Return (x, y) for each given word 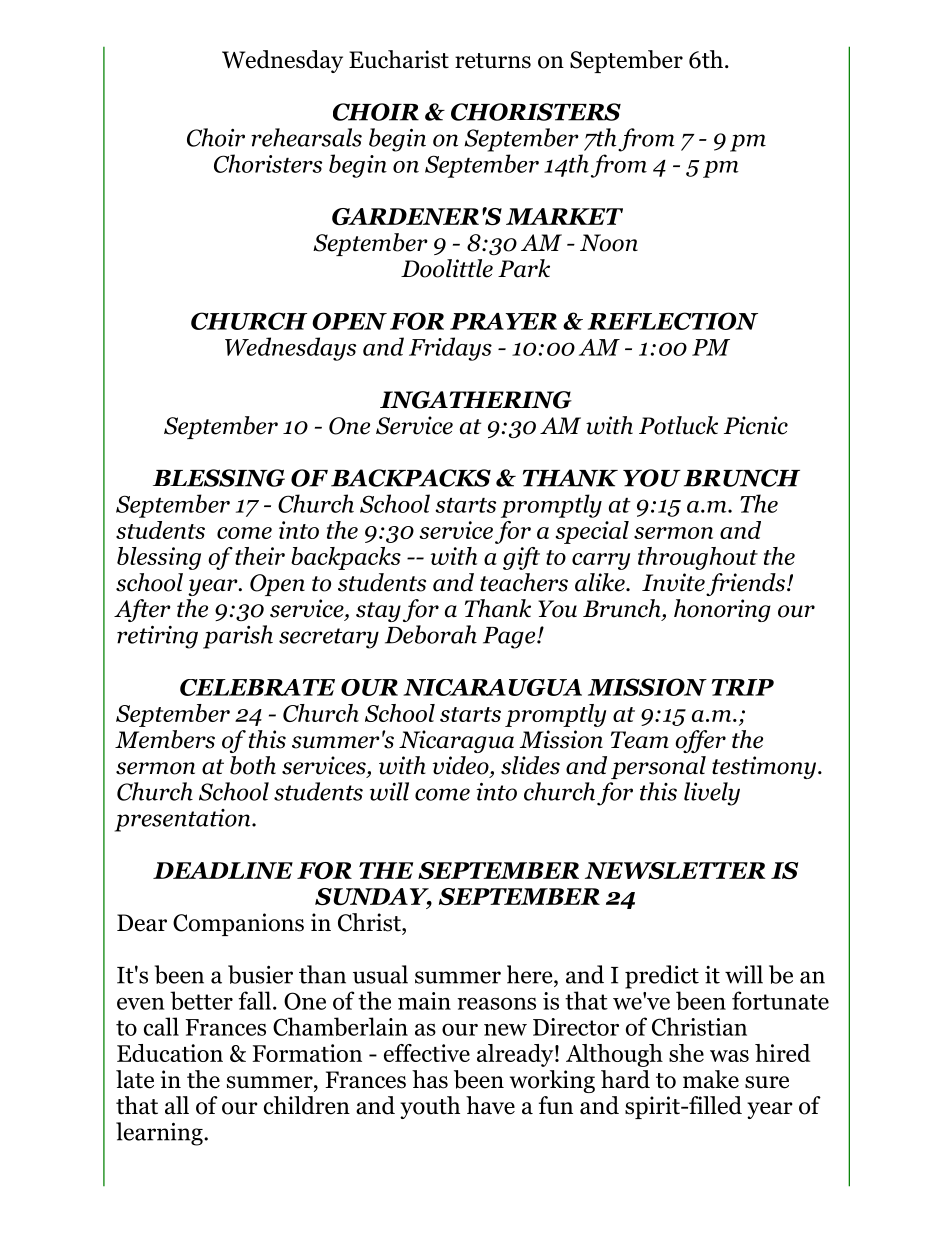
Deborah (431, 634)
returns (493, 61)
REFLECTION (673, 321)
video (462, 766)
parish (238, 637)
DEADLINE (223, 870)
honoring (722, 610)
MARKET (564, 216)
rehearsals (306, 137)
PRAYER (503, 321)
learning (160, 1134)
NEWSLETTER (675, 870)
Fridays (450, 349)
